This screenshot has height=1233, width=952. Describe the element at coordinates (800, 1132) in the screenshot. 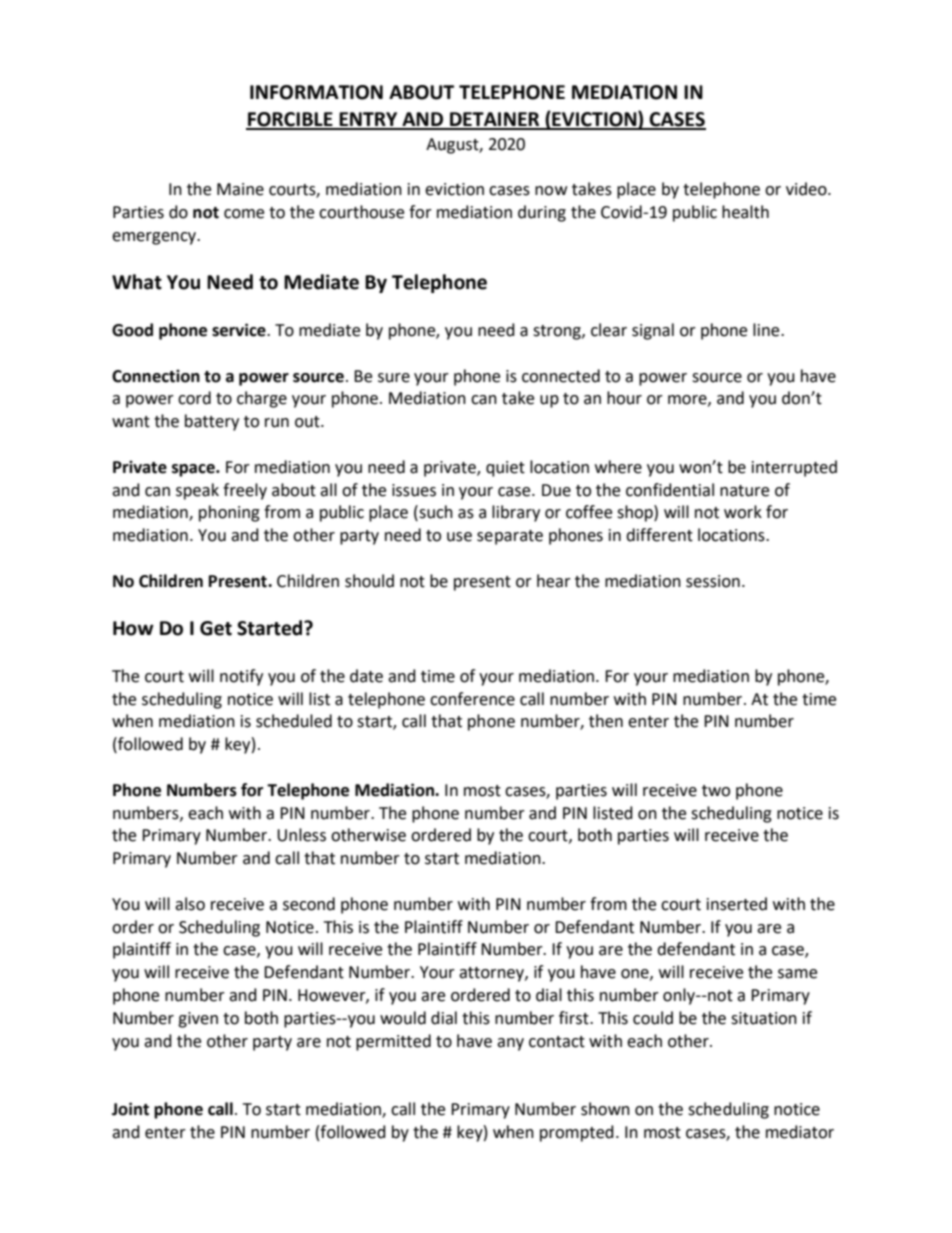

I see `mediator` at that location.
